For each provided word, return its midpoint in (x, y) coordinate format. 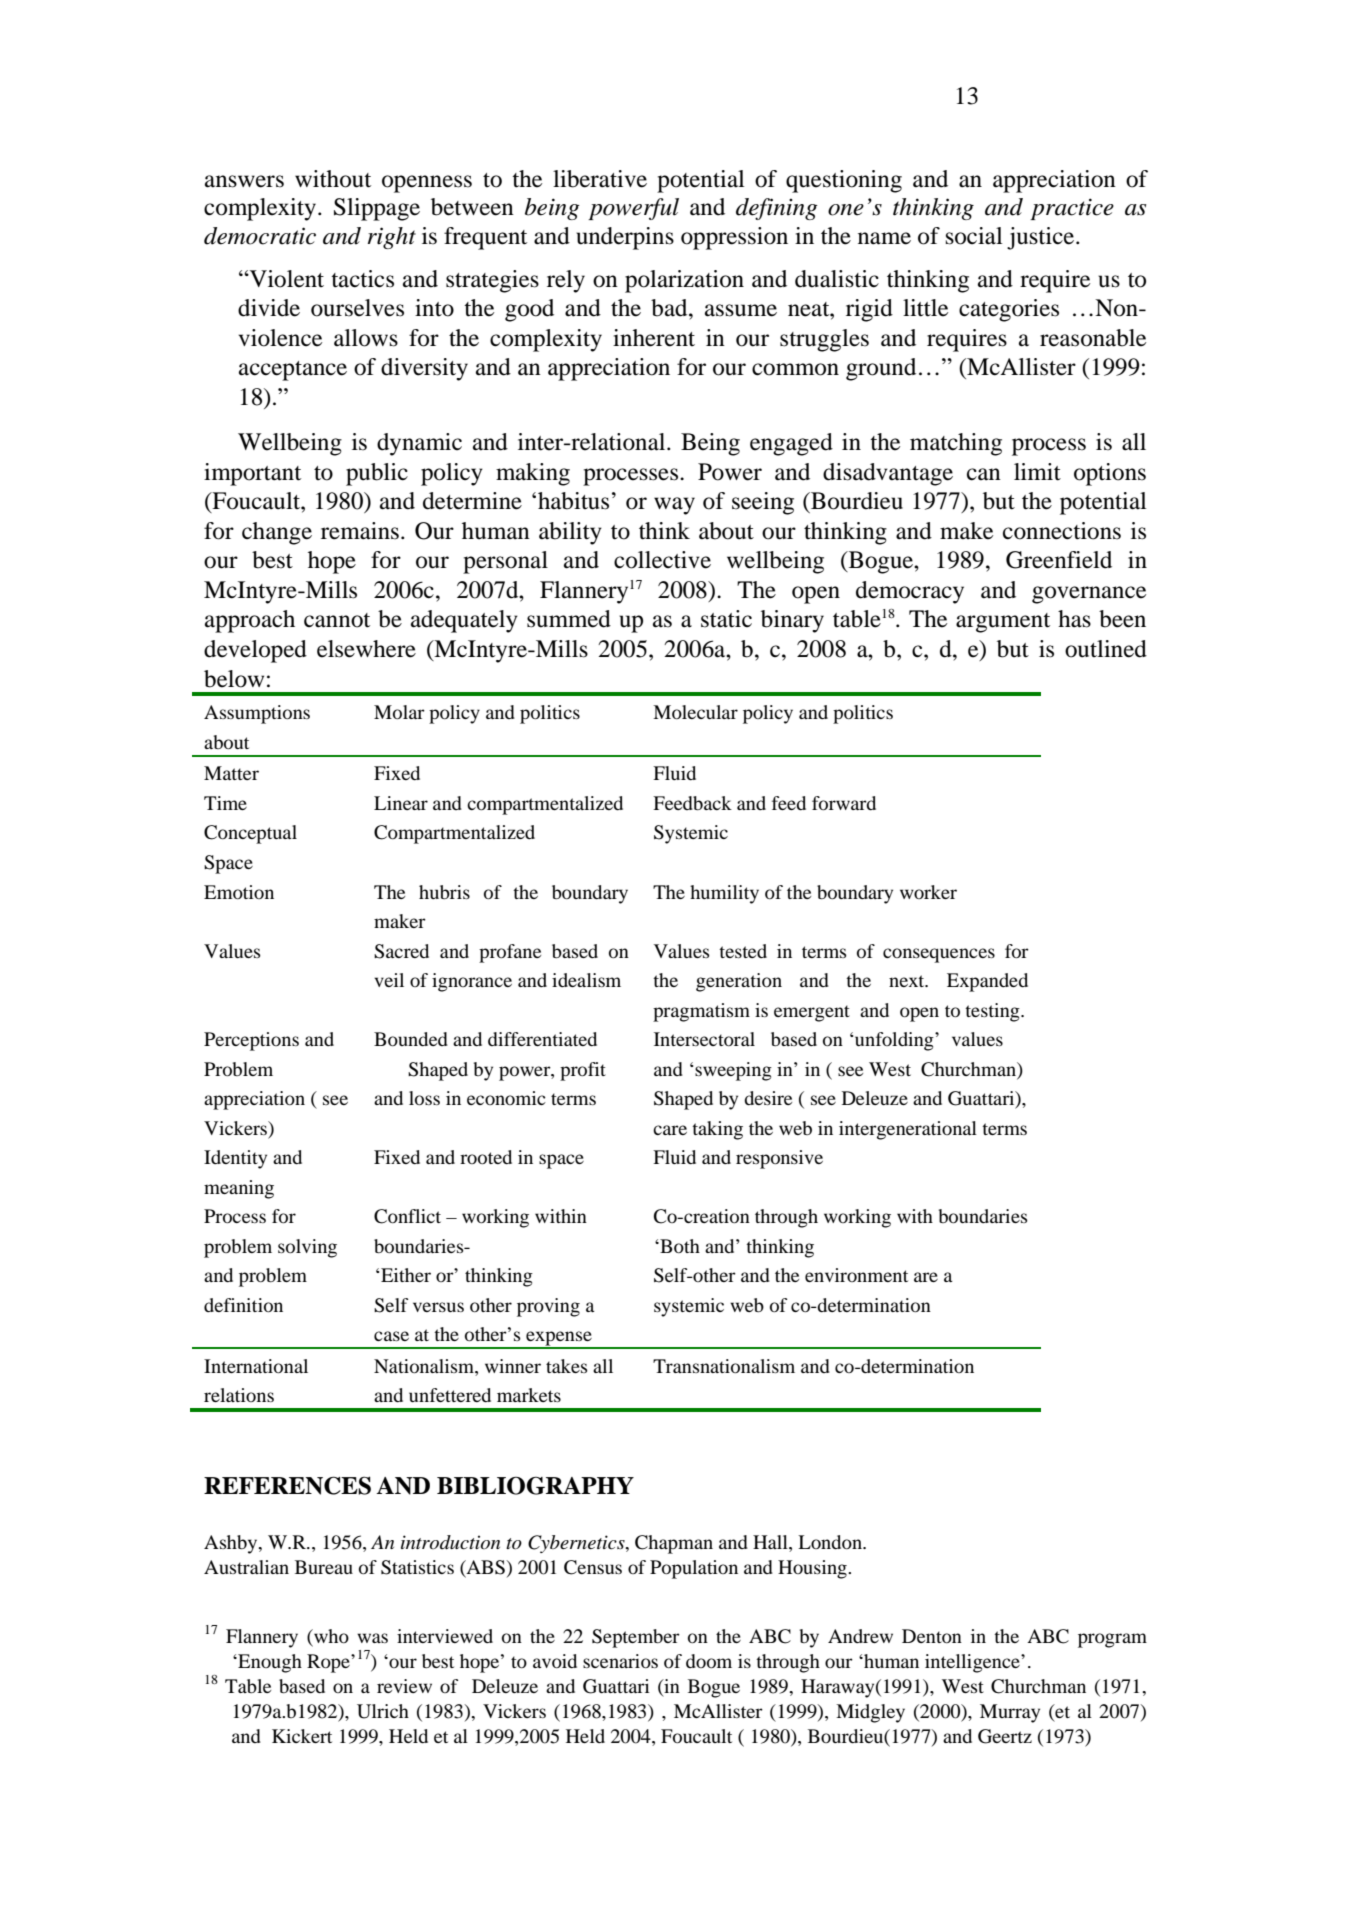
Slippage (377, 209)
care (670, 1130)
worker (928, 892)
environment (856, 1275)
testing (993, 1012)
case (391, 1336)
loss (424, 1098)
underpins (625, 238)
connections (1062, 531)
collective (662, 560)
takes (567, 1366)
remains (360, 531)
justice (1042, 238)
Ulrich (383, 1711)
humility (724, 894)
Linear (401, 803)
